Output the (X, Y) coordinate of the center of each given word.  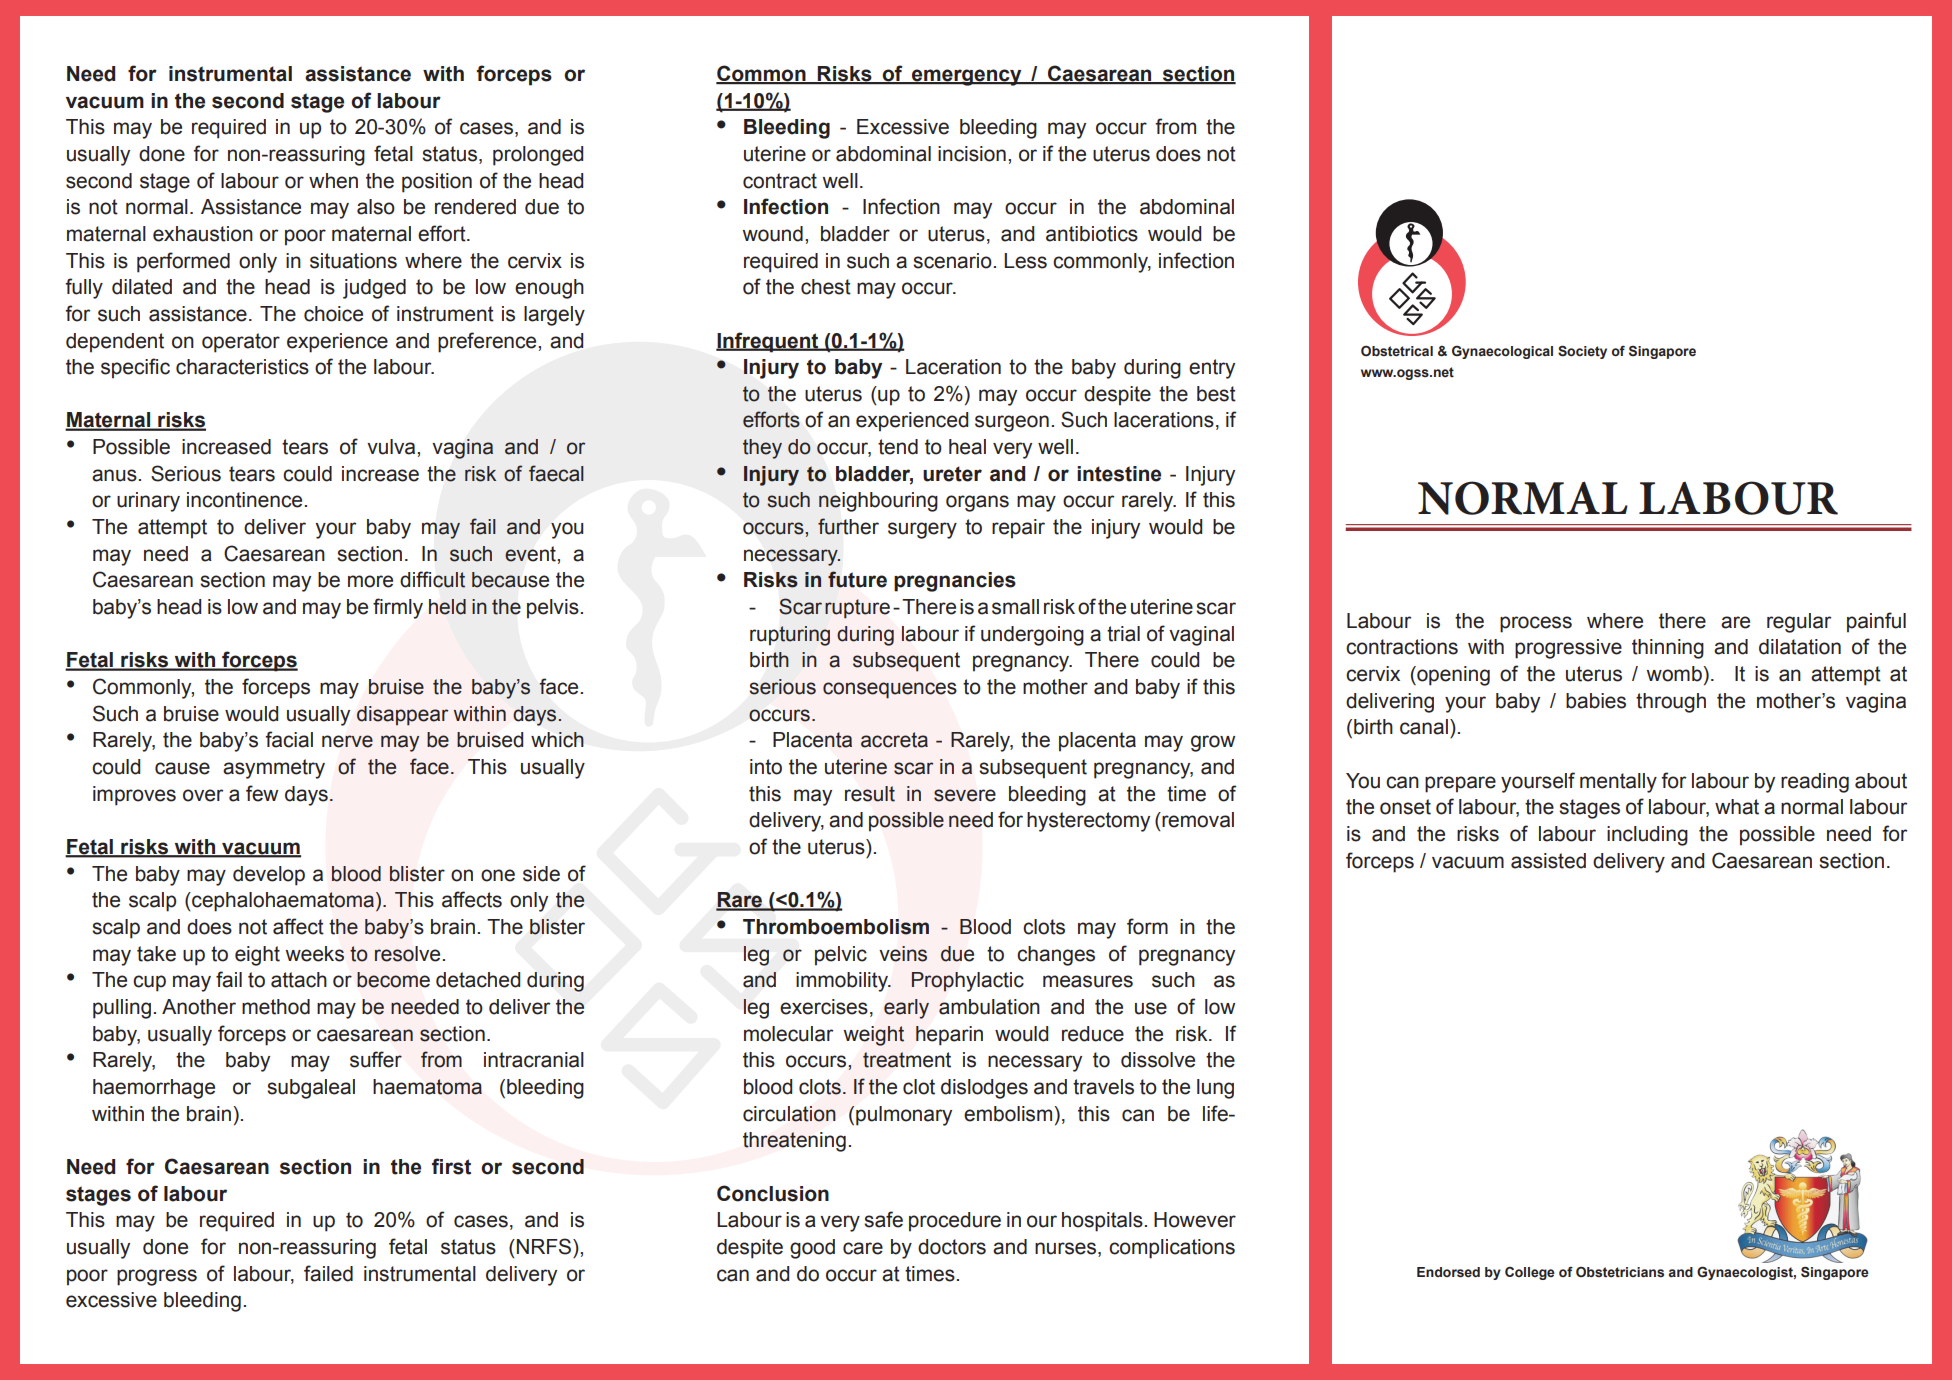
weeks (315, 954)
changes (1056, 956)
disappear (402, 716)
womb (1675, 674)
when (333, 181)
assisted (1548, 861)
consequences (890, 690)
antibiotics (1092, 234)
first (451, 1166)
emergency (967, 77)
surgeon (1012, 423)
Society (1582, 352)
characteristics (242, 367)
